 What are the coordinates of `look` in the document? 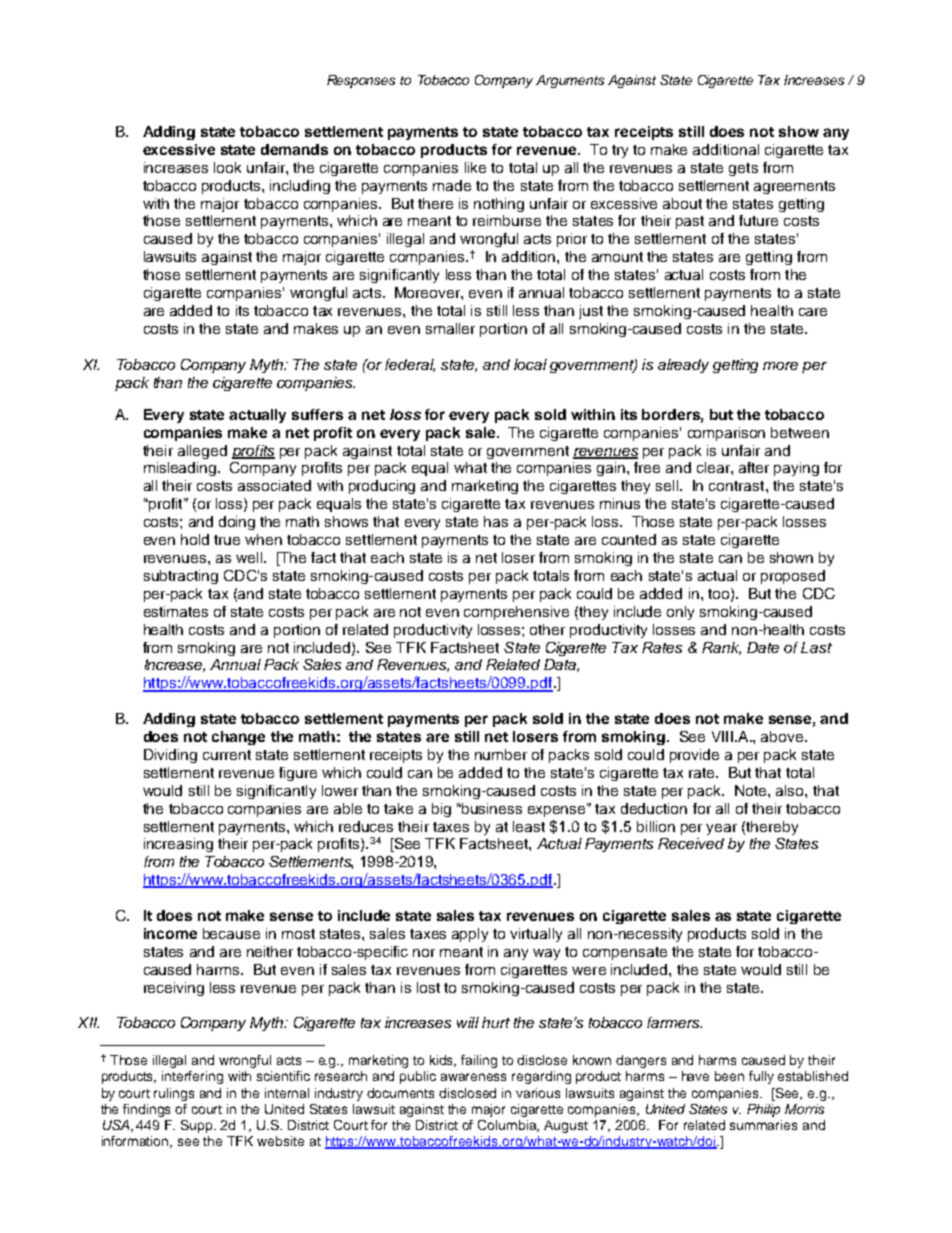 It's located at (227, 167).
